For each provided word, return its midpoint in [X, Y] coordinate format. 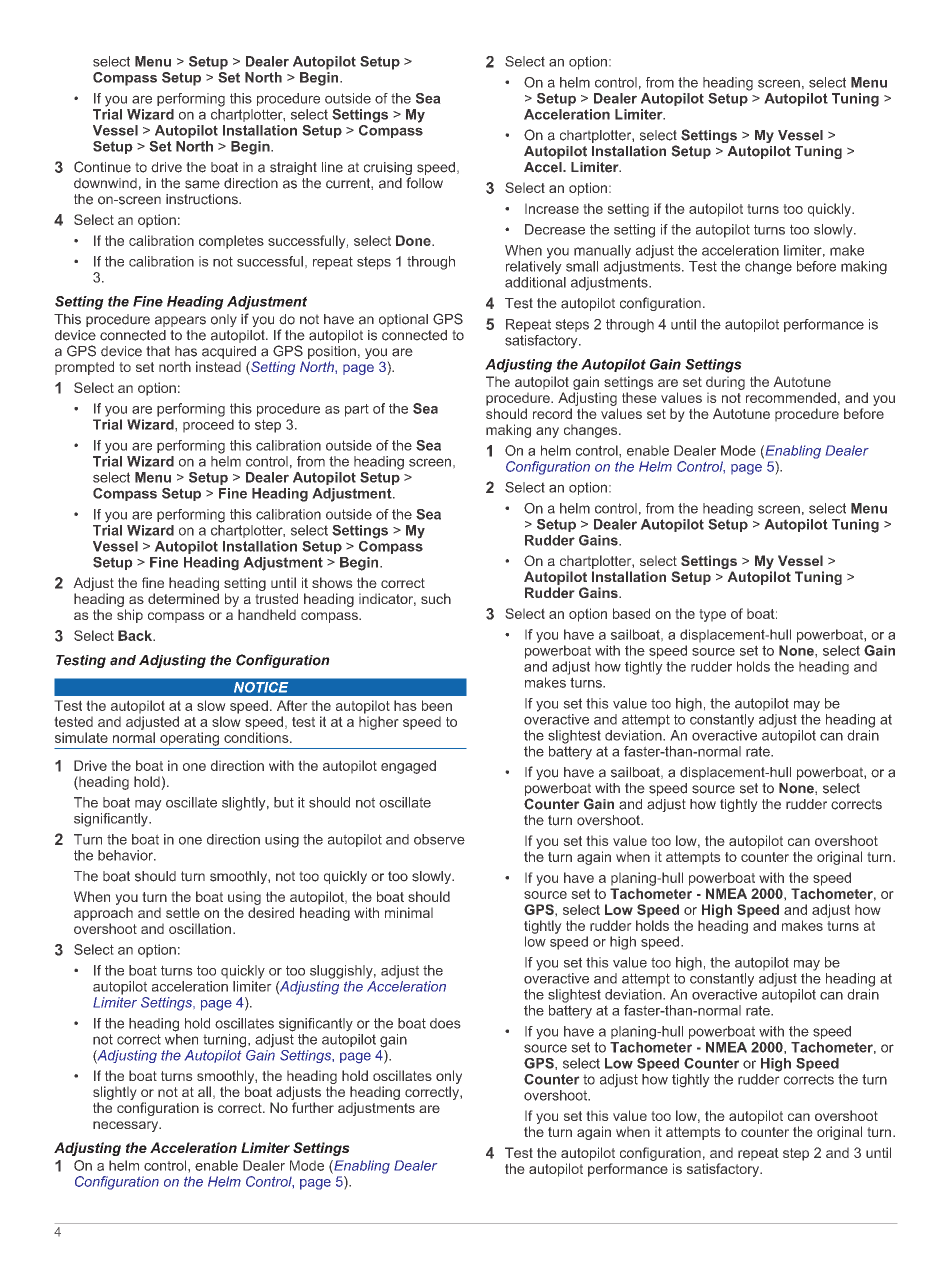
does [445, 1023]
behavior [126, 855]
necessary [127, 1126]
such [436, 598]
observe [439, 839]
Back [136, 635]
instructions [203, 199]
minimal [409, 912]
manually [602, 252]
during [725, 383]
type [712, 615]
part [357, 410]
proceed [208, 426]
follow [424, 183]
